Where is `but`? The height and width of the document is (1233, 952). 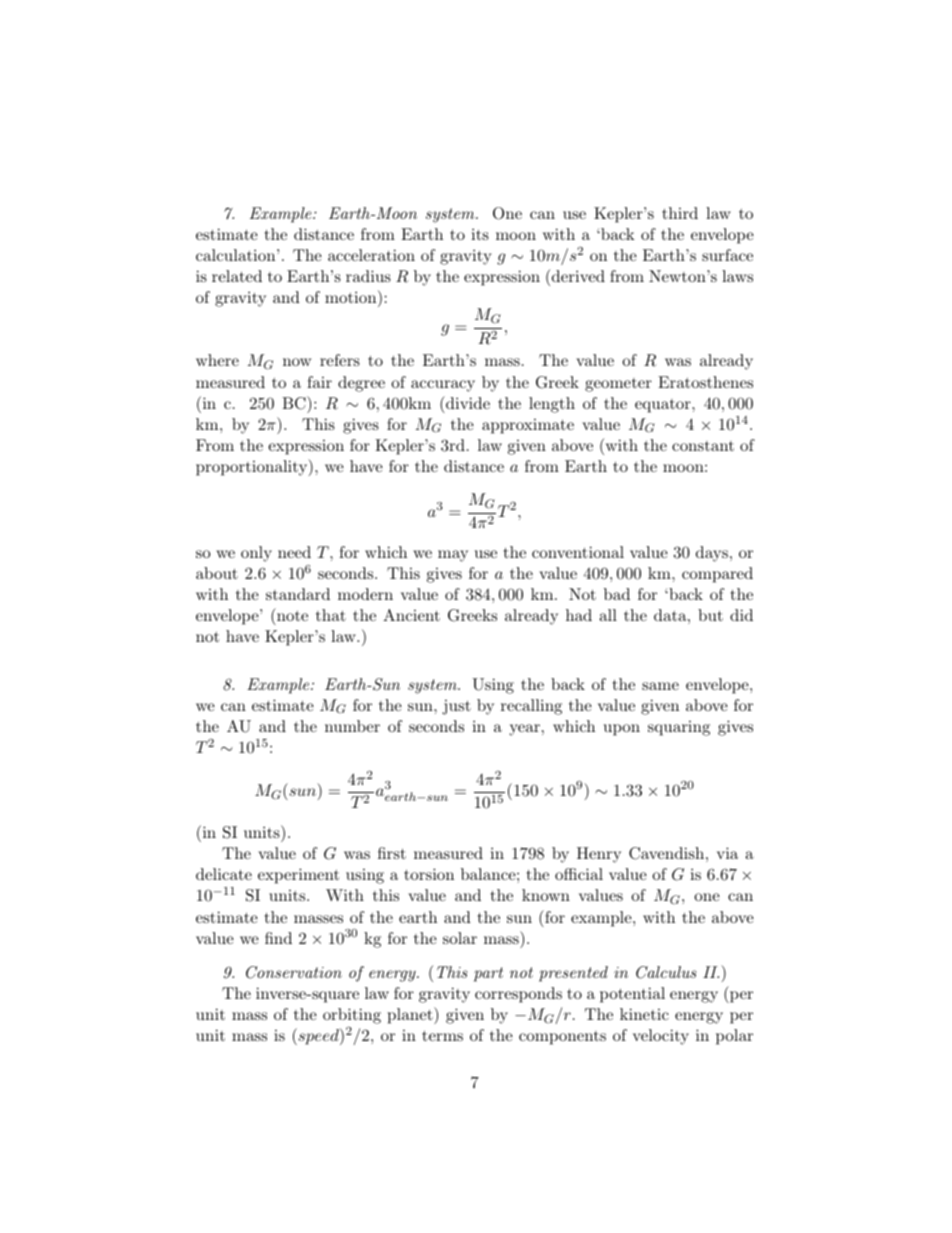 but is located at coordinates (710, 615).
